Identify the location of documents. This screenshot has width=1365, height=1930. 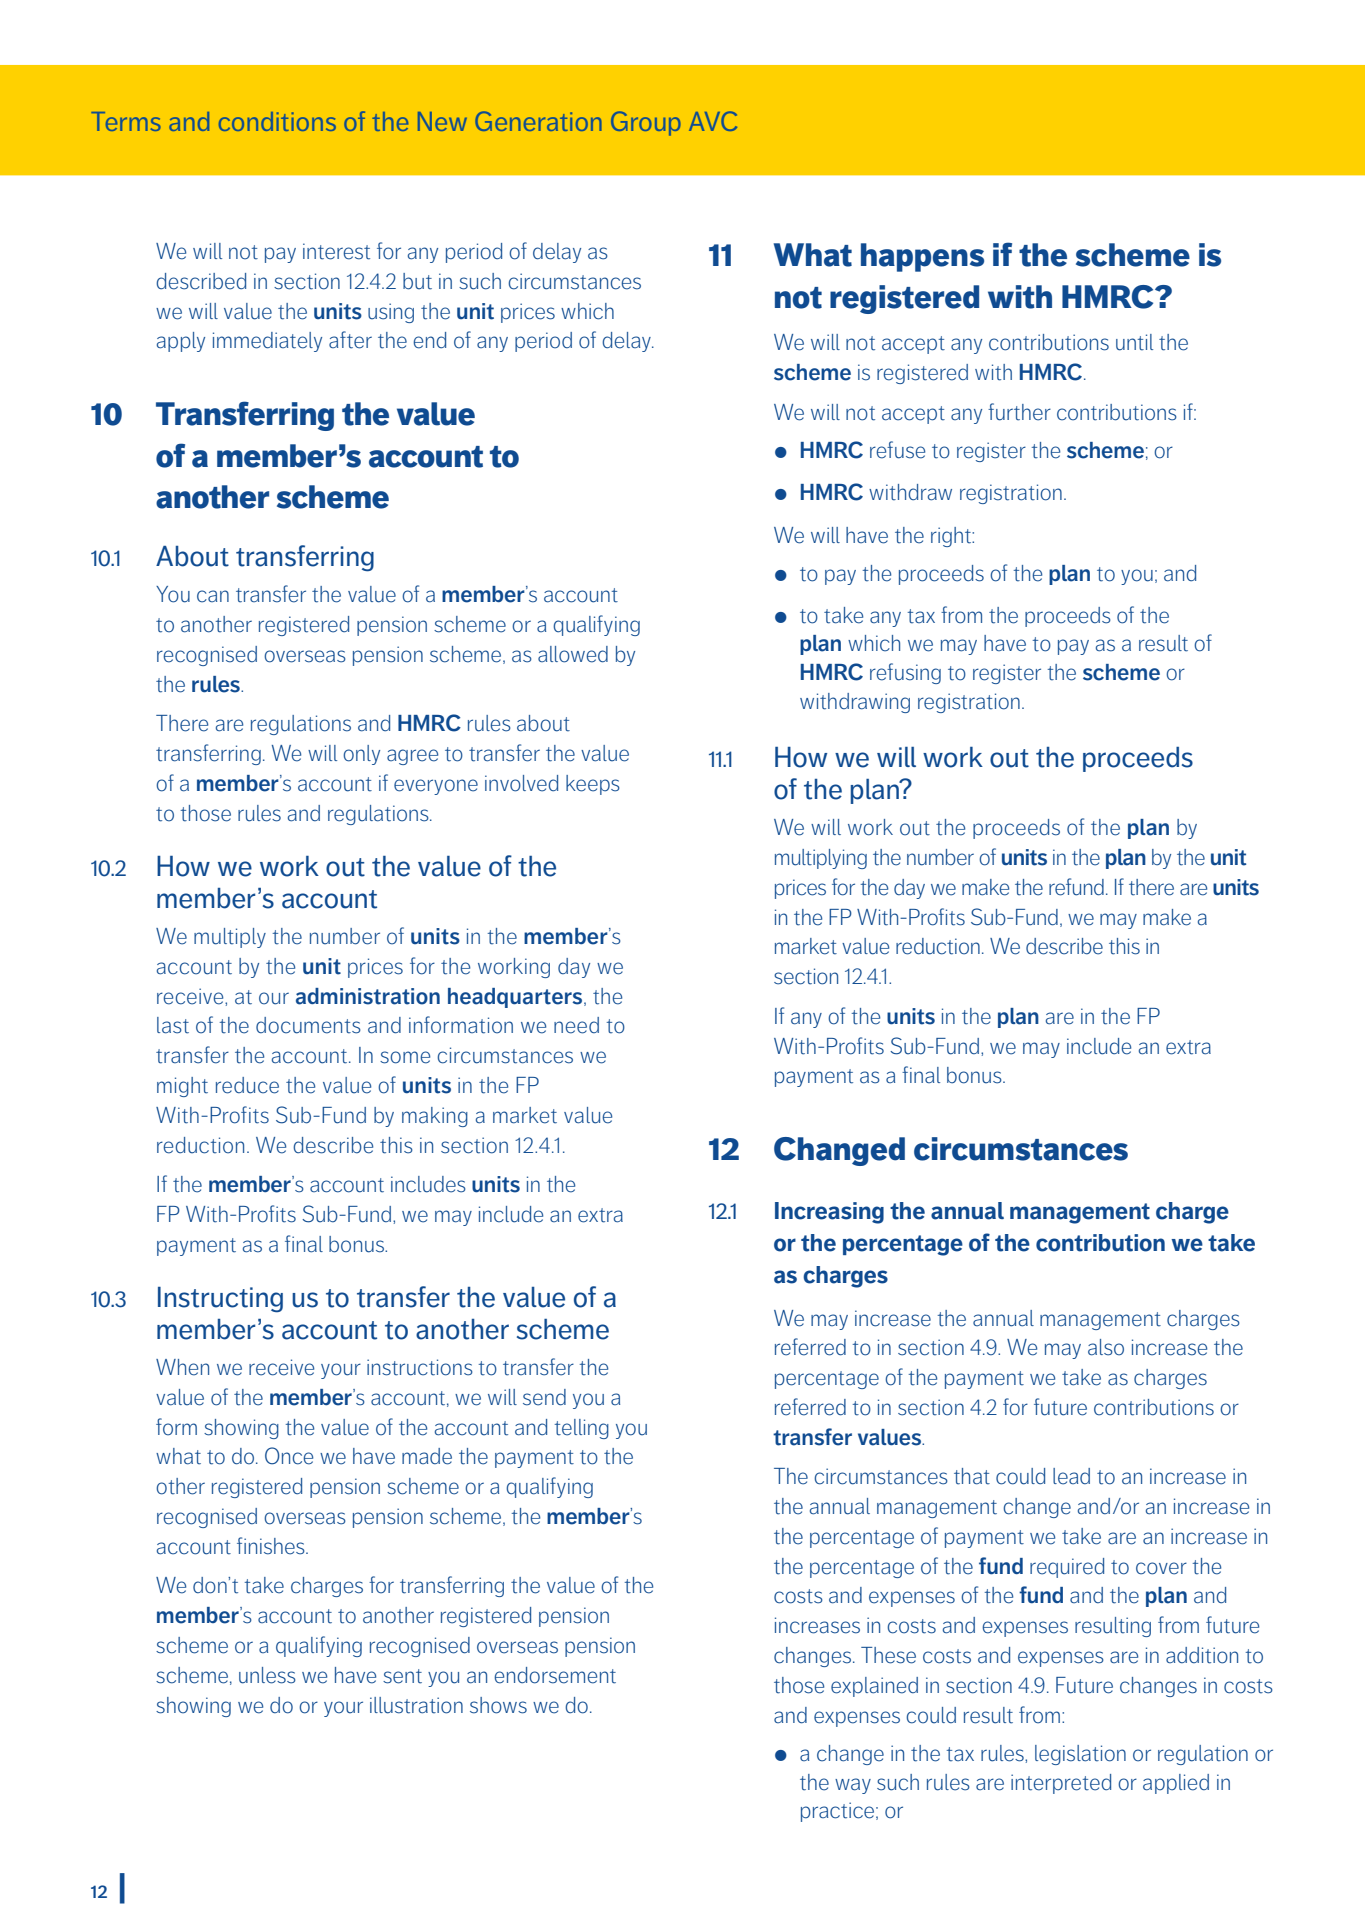
(308, 1025).
